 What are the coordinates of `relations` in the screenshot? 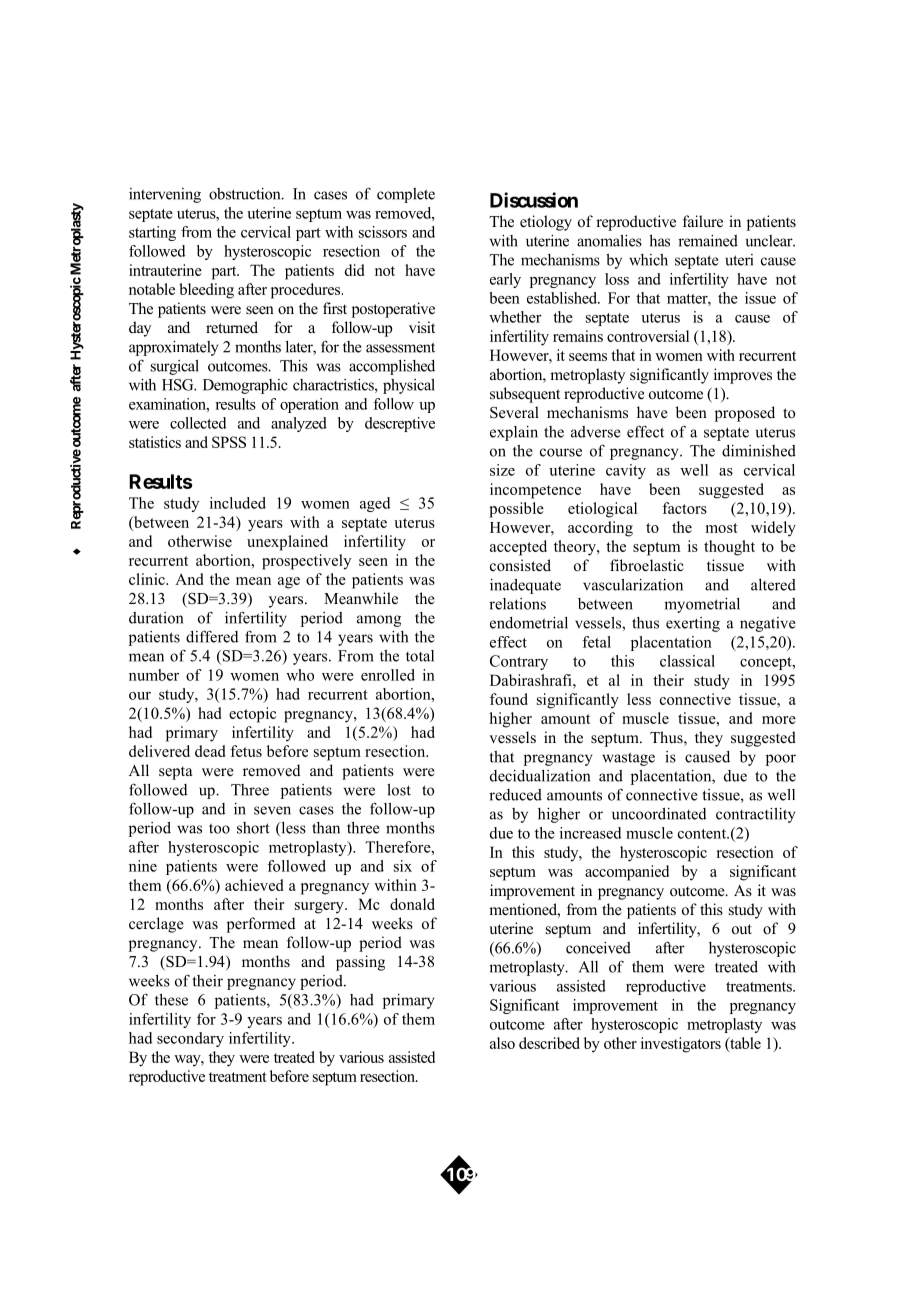 It's located at (517, 604).
